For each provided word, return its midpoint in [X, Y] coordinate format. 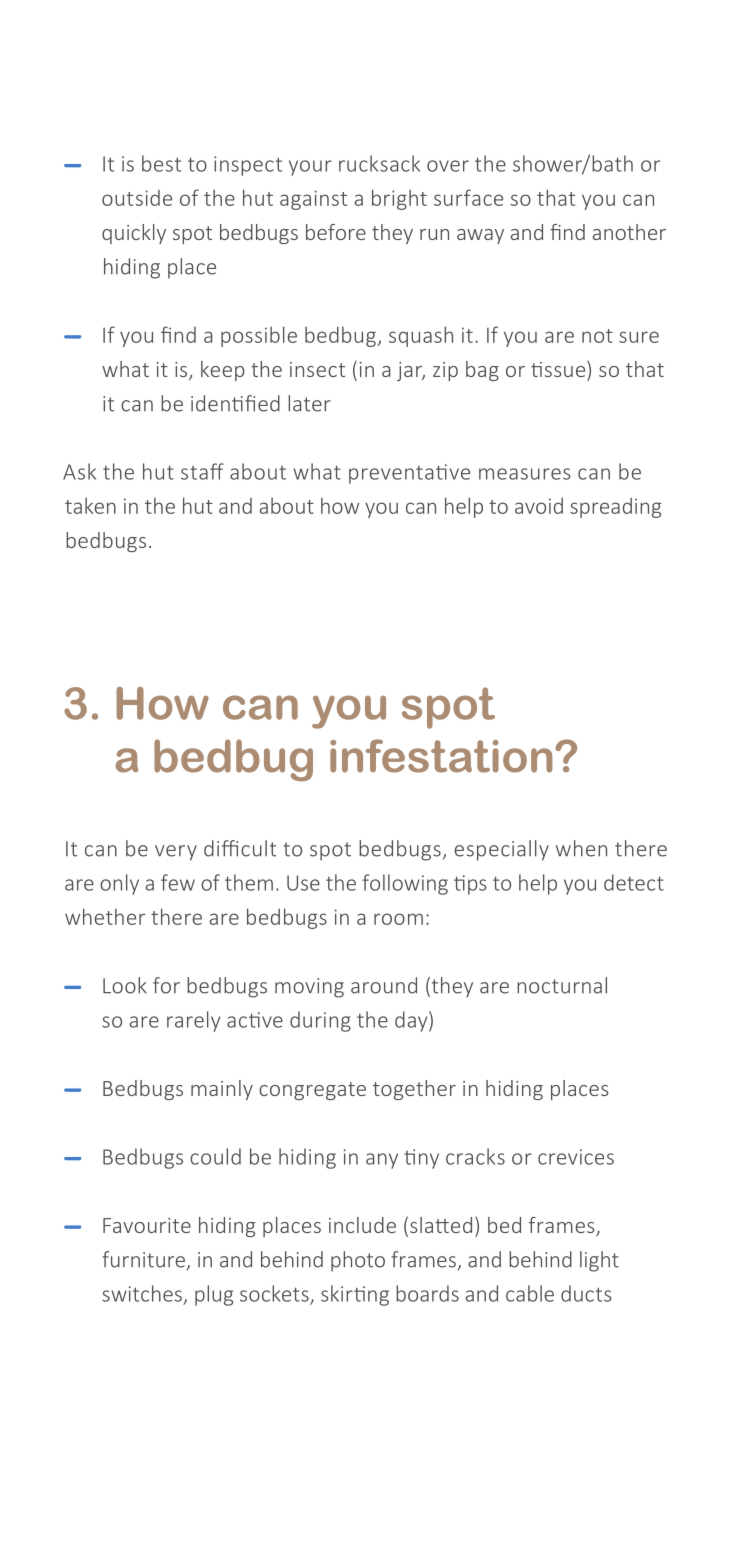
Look [125, 985]
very [176, 853]
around [384, 985]
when [581, 848]
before [336, 232]
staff [202, 471]
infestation [441, 756]
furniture [145, 1260]
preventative [409, 474]
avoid [539, 506]
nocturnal [562, 985]
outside [137, 198]
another [629, 232]
